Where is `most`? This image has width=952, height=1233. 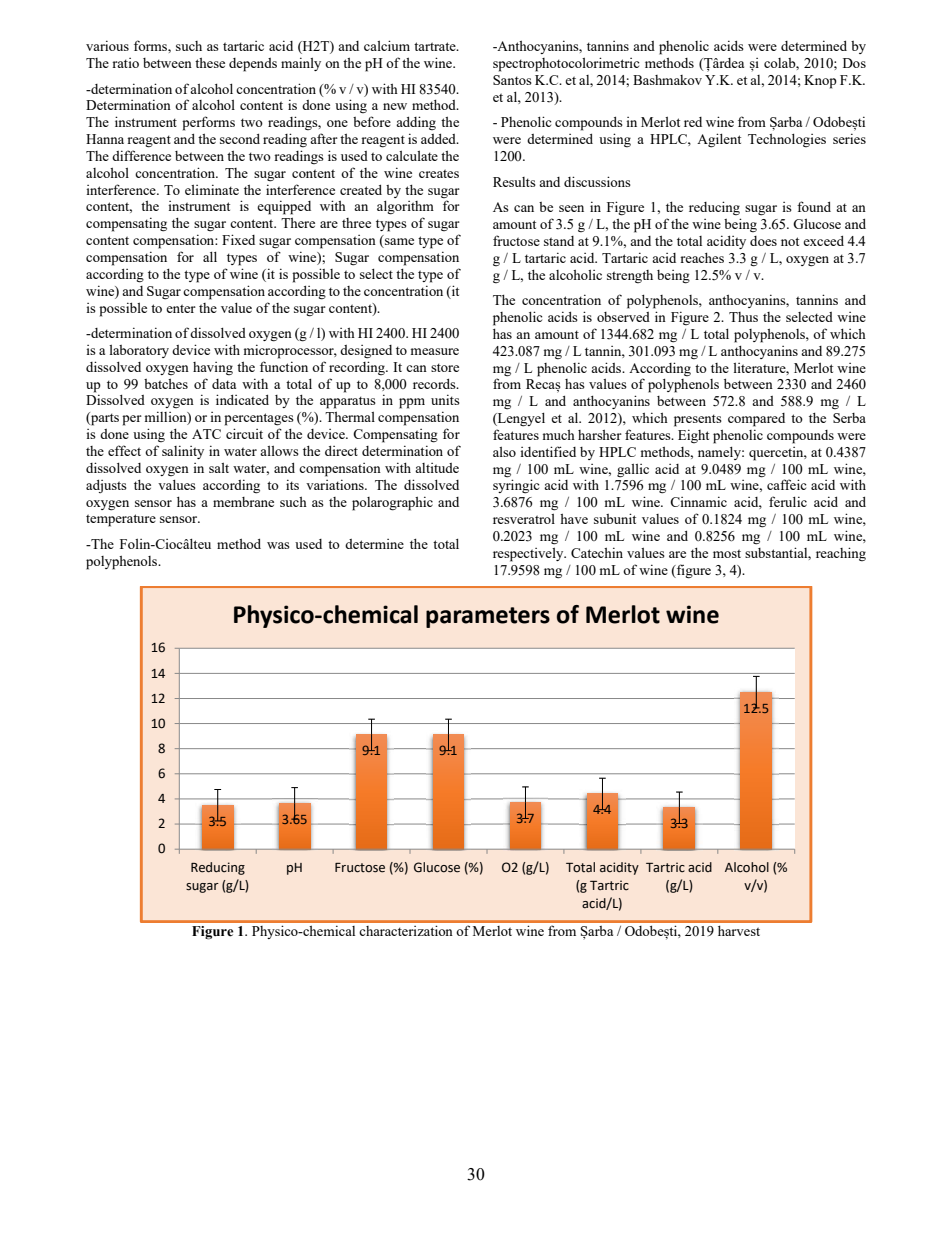 most is located at coordinates (727, 553).
